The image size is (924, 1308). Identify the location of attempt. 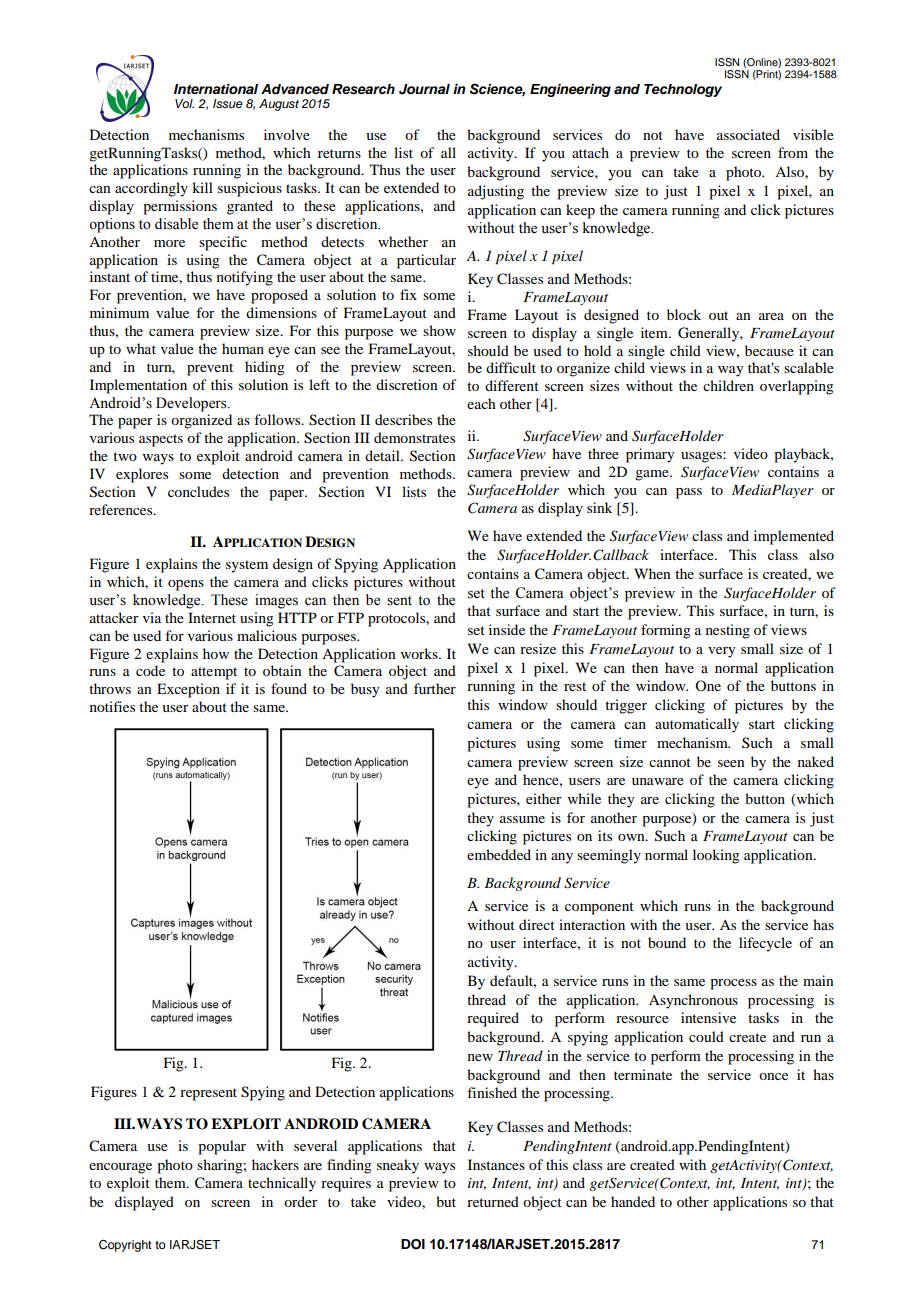
(214, 673).
